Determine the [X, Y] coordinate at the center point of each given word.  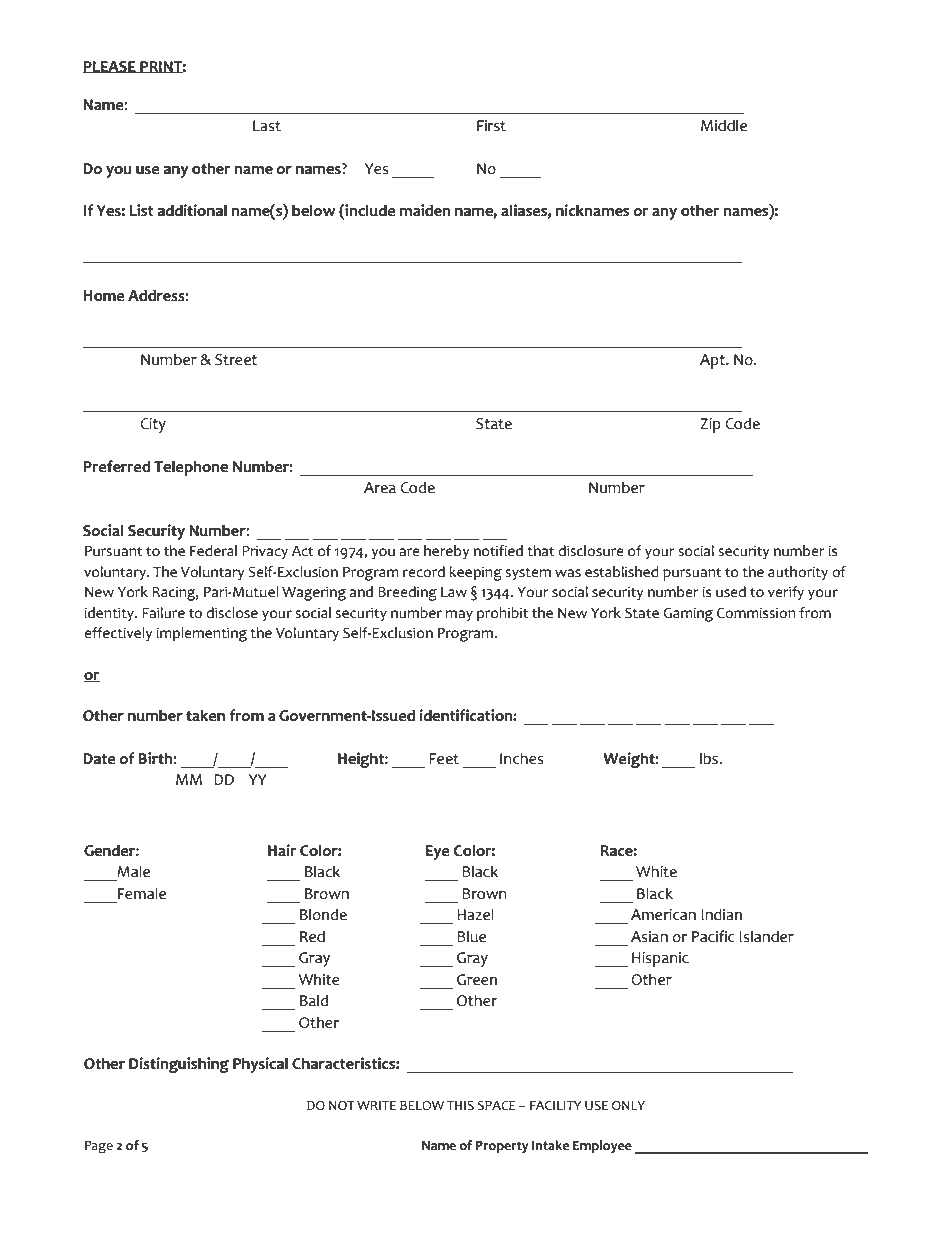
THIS [460, 1106]
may [459, 616]
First [491, 126]
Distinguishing [179, 1065]
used [731, 592]
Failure [163, 613]
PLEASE [110, 67]
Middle [724, 125]
